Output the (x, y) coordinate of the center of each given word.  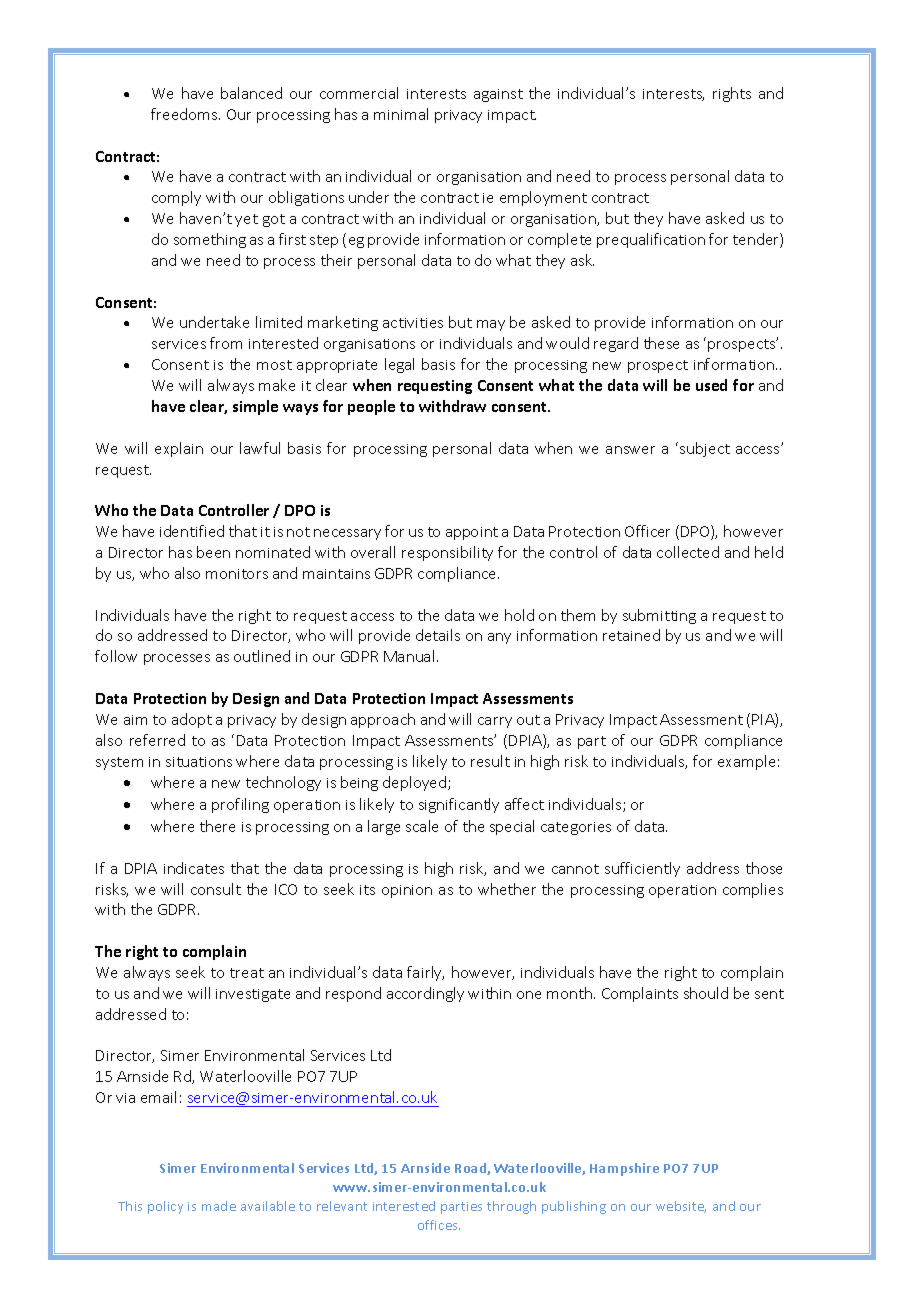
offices (439, 1225)
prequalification (651, 240)
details (438, 635)
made (219, 1206)
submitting (659, 616)
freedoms (185, 114)
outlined (262, 656)
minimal (401, 114)
